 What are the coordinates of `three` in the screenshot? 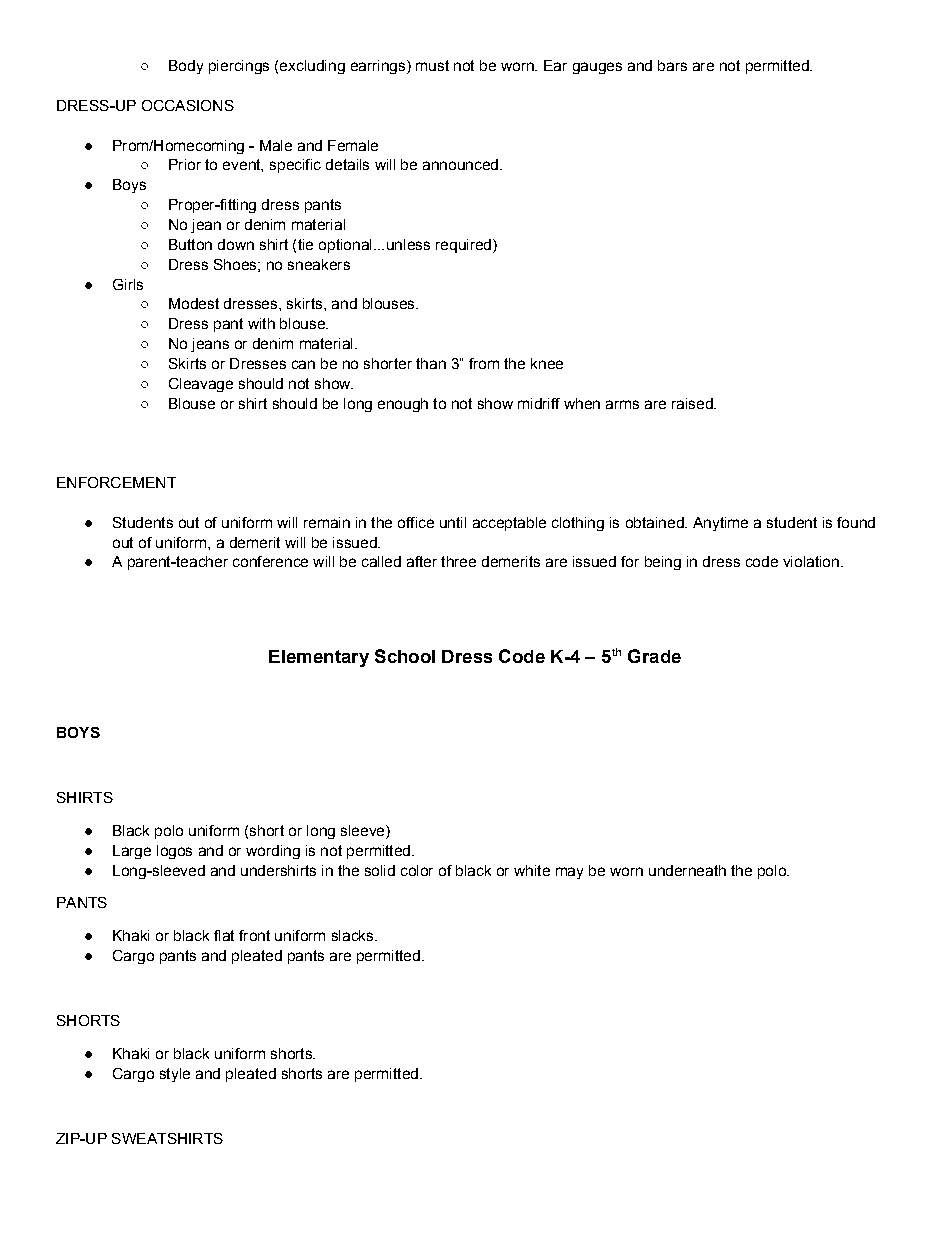 It's located at (458, 561).
